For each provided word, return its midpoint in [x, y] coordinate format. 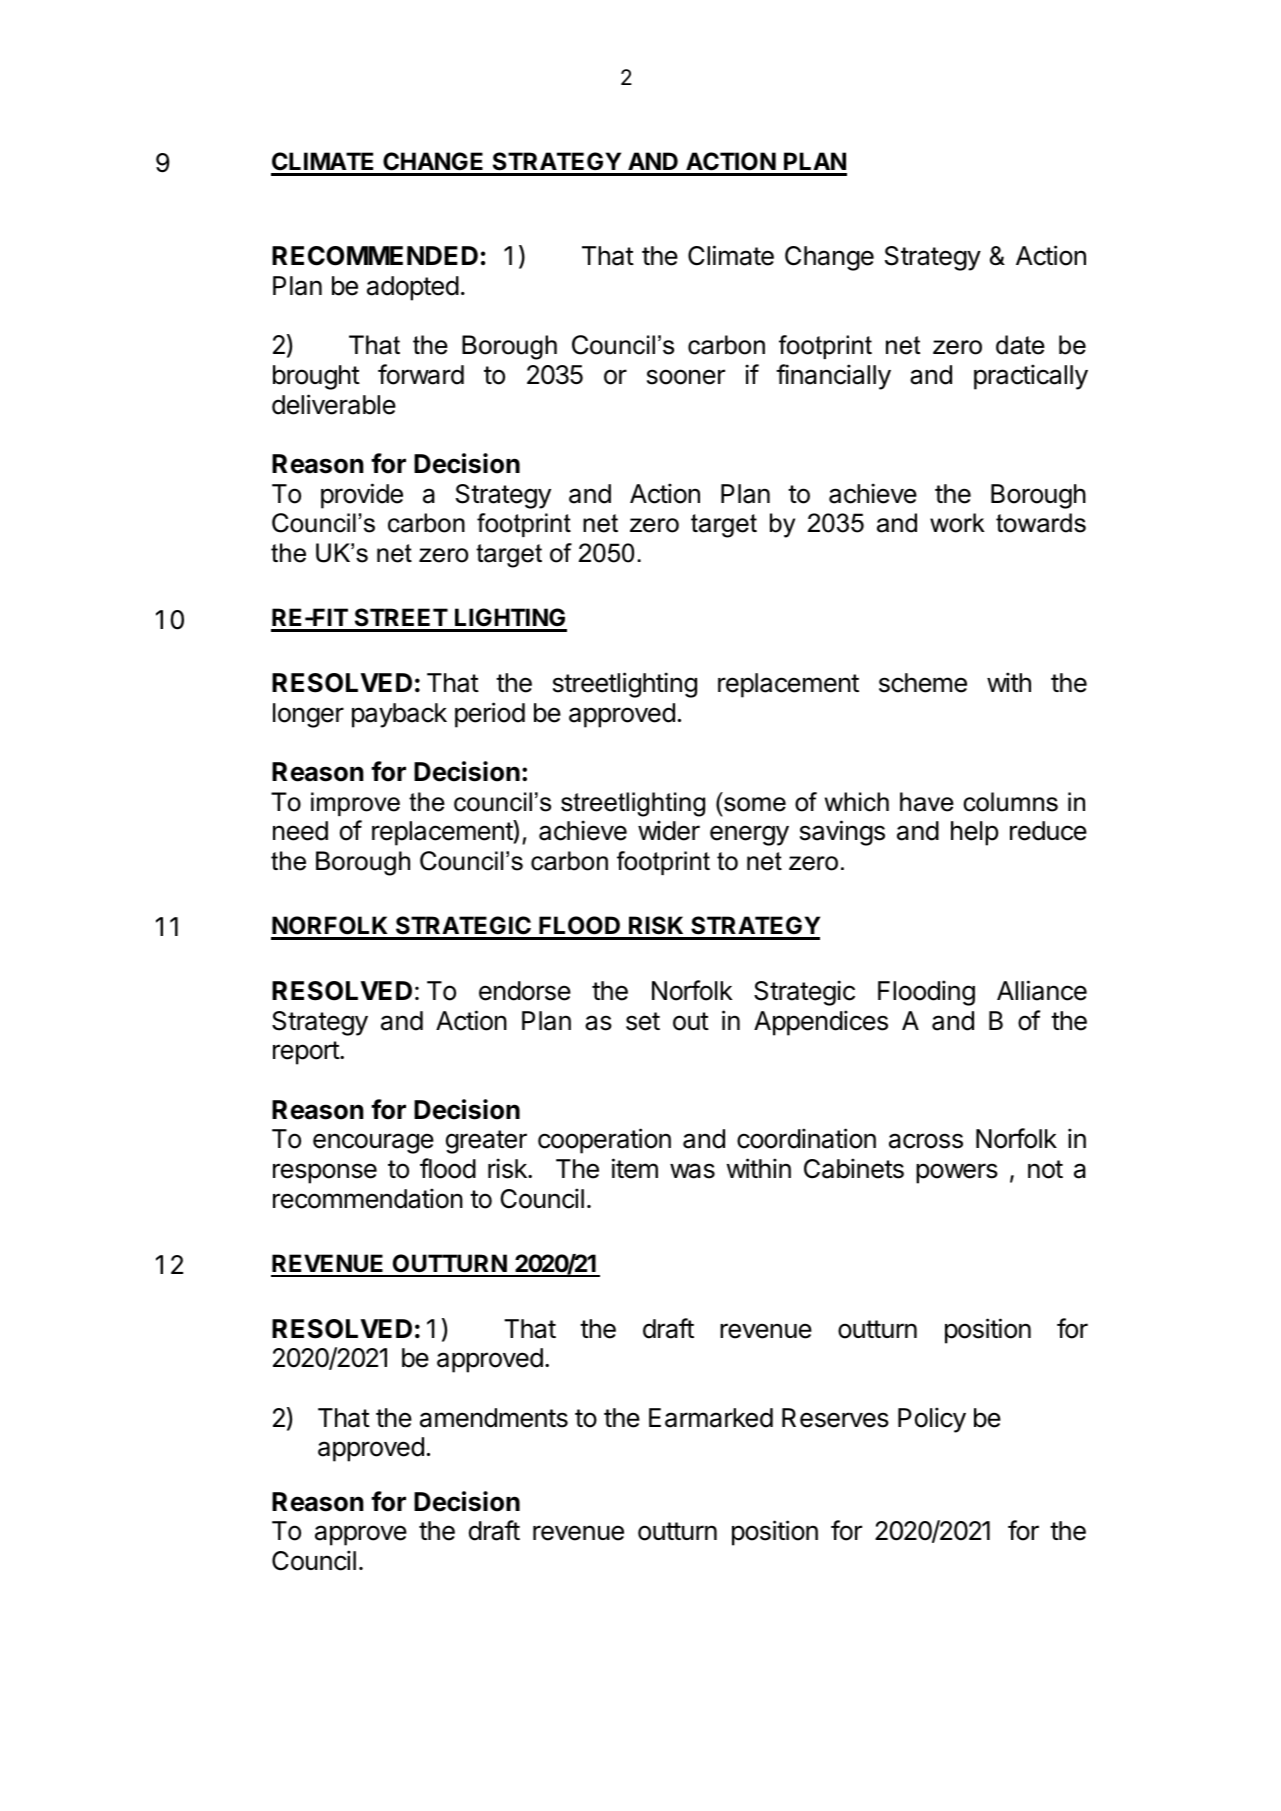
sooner [686, 377]
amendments [494, 1418]
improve [355, 804]
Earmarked [711, 1418]
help [974, 833]
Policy [932, 1420]
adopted [413, 288]
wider [669, 830]
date [1020, 345]
